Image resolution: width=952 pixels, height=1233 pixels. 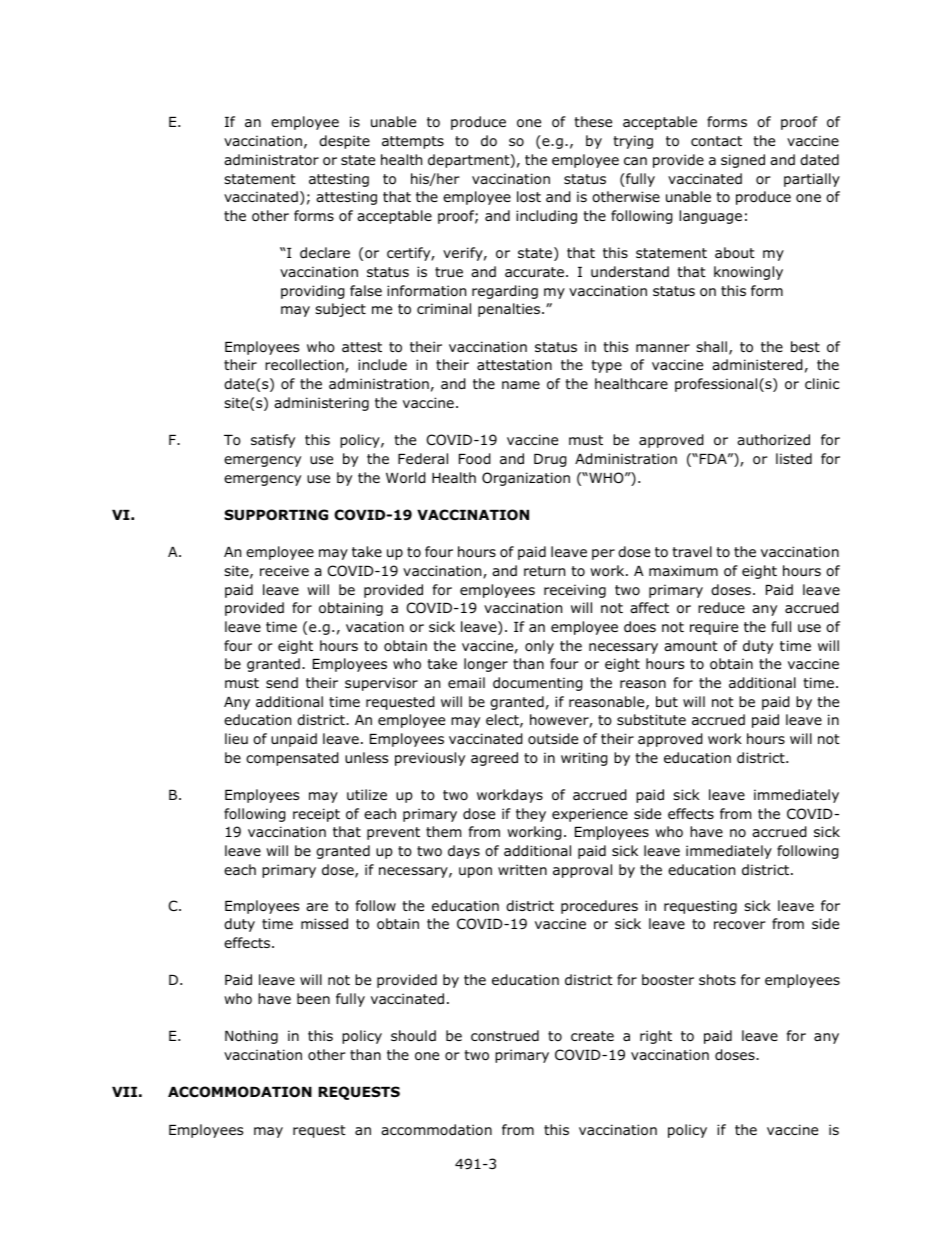 I want to click on administrator, so click(x=271, y=160).
